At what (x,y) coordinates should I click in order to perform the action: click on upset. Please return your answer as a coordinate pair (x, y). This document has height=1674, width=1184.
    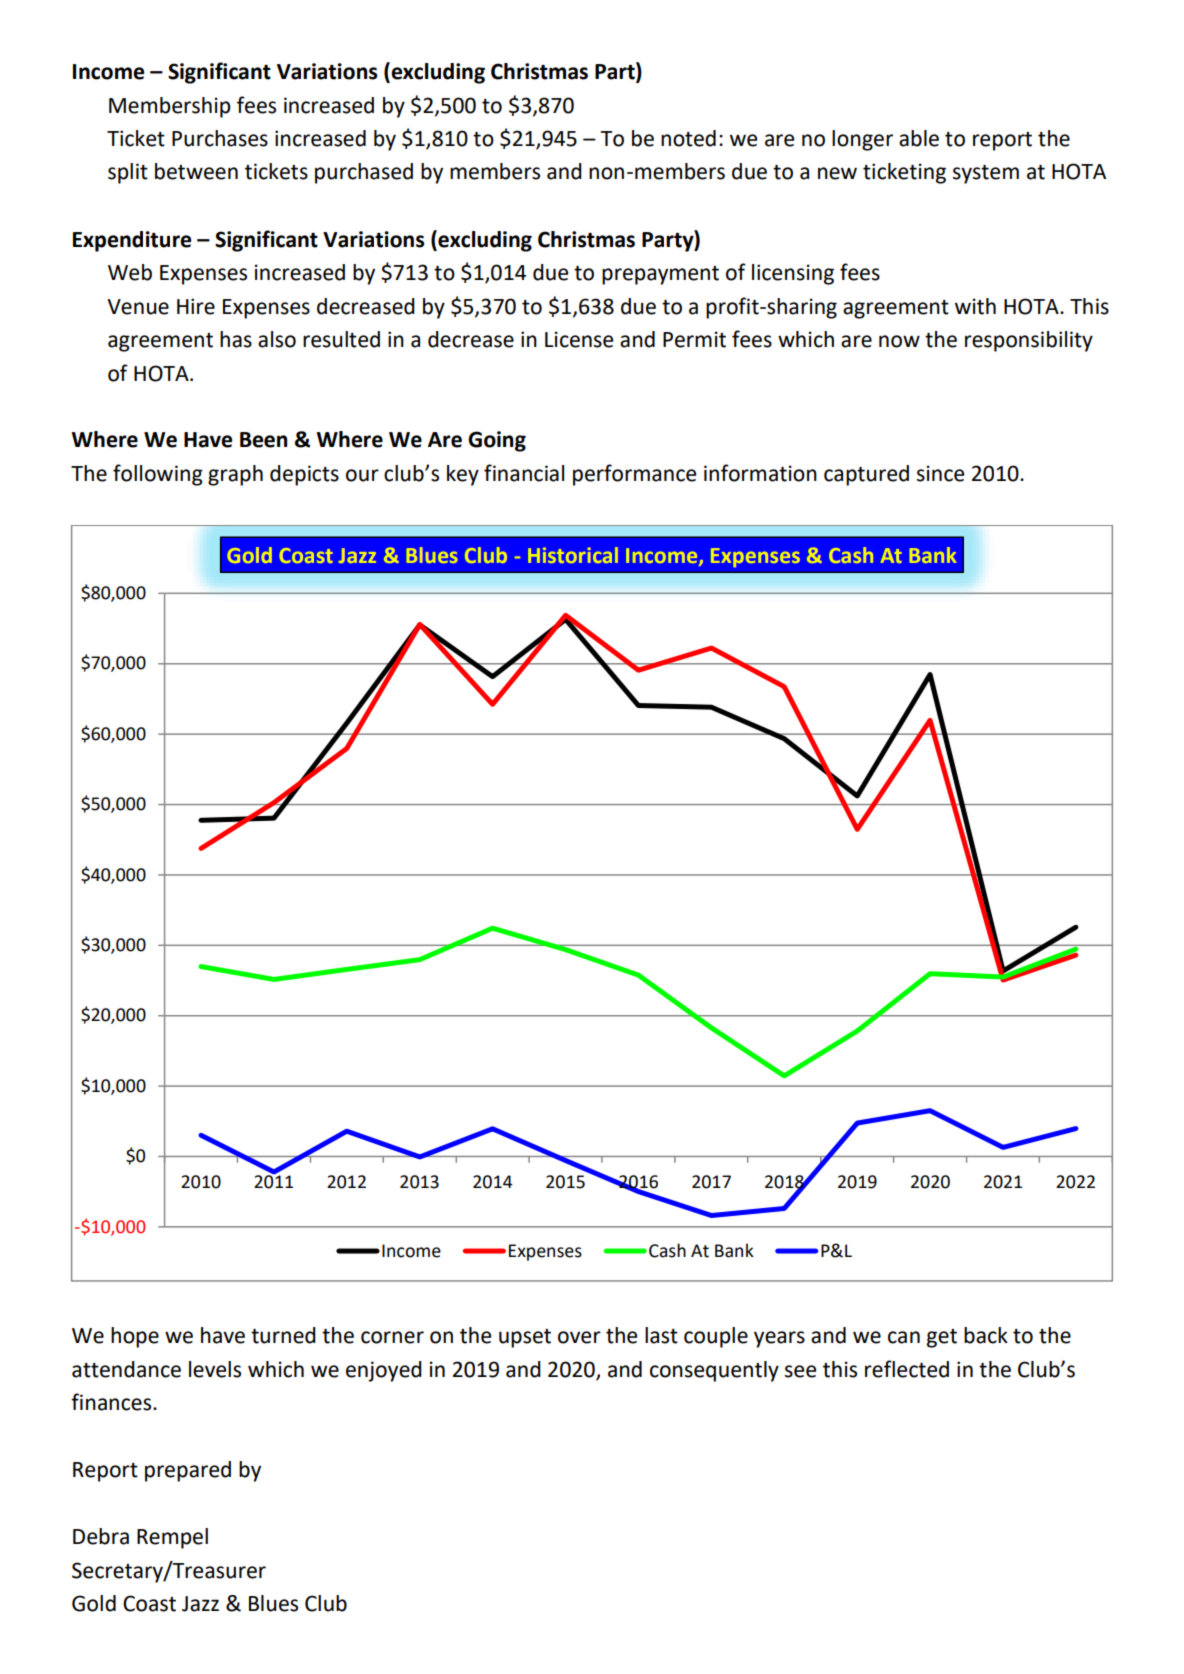
    Looking at the image, I should click on (525, 1338).
